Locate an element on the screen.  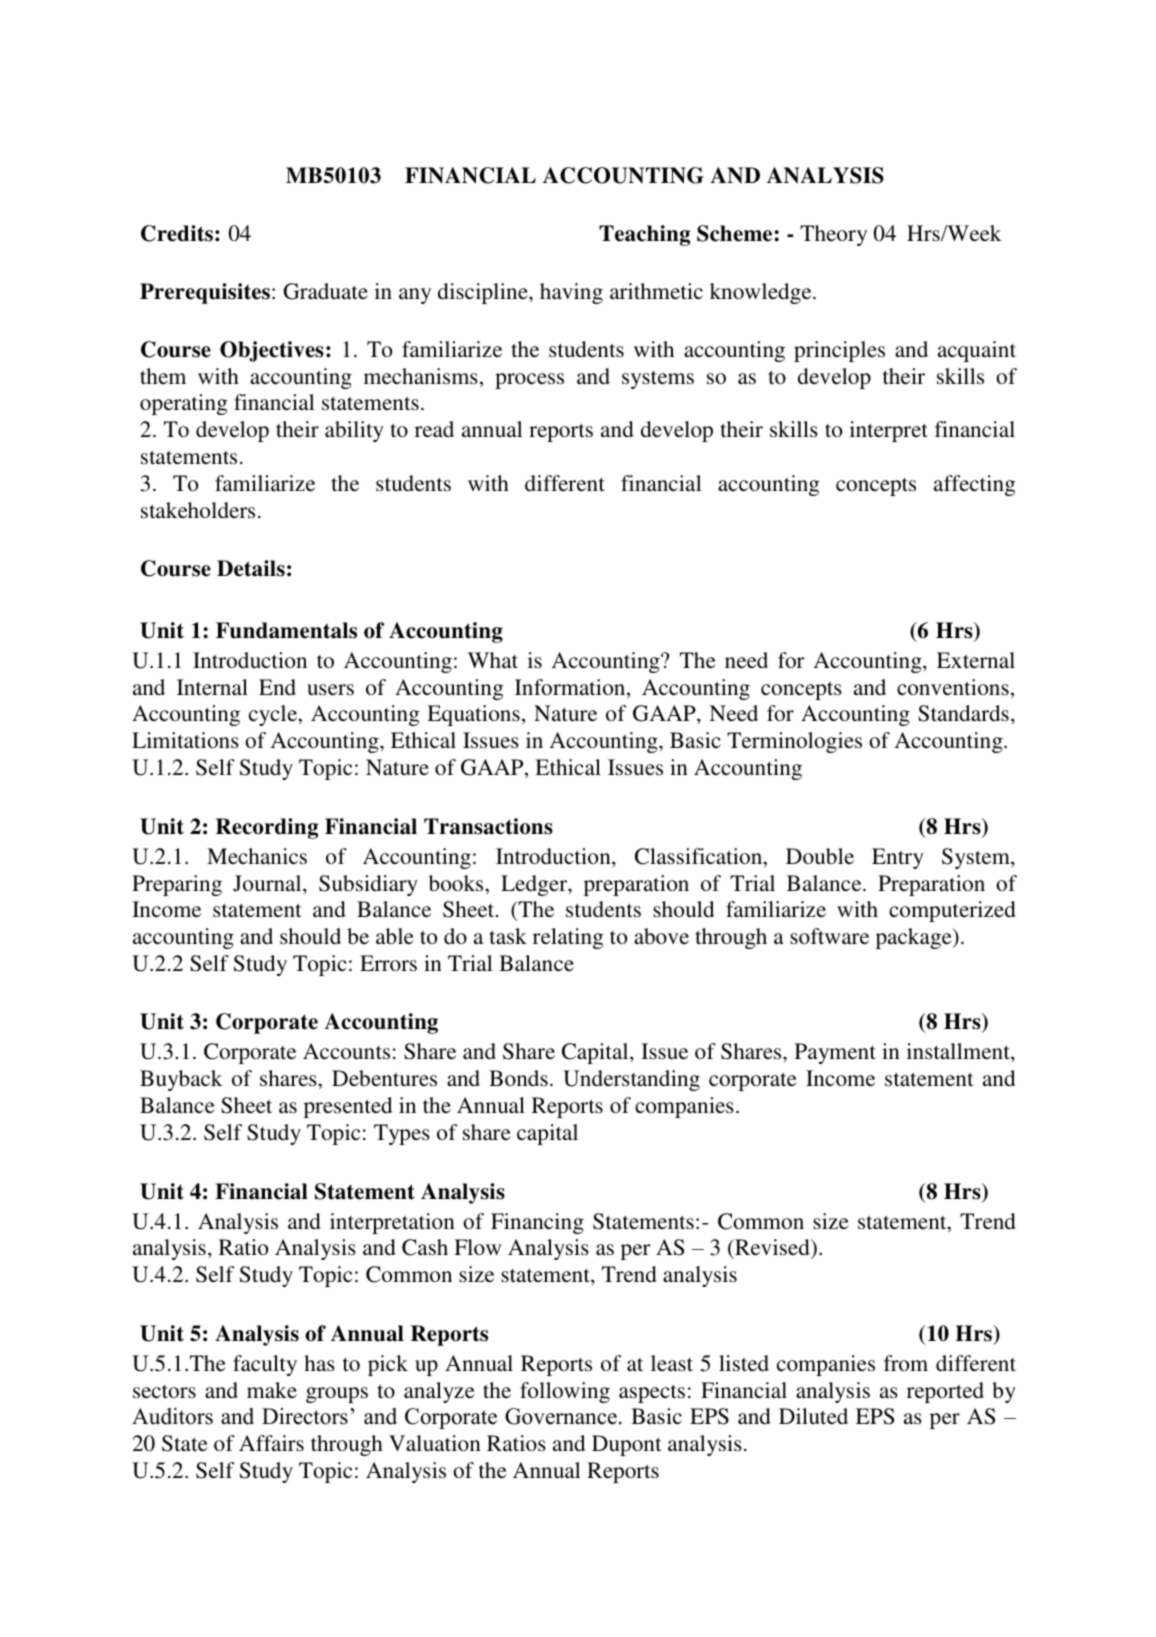
make is located at coordinates (272, 1390).
